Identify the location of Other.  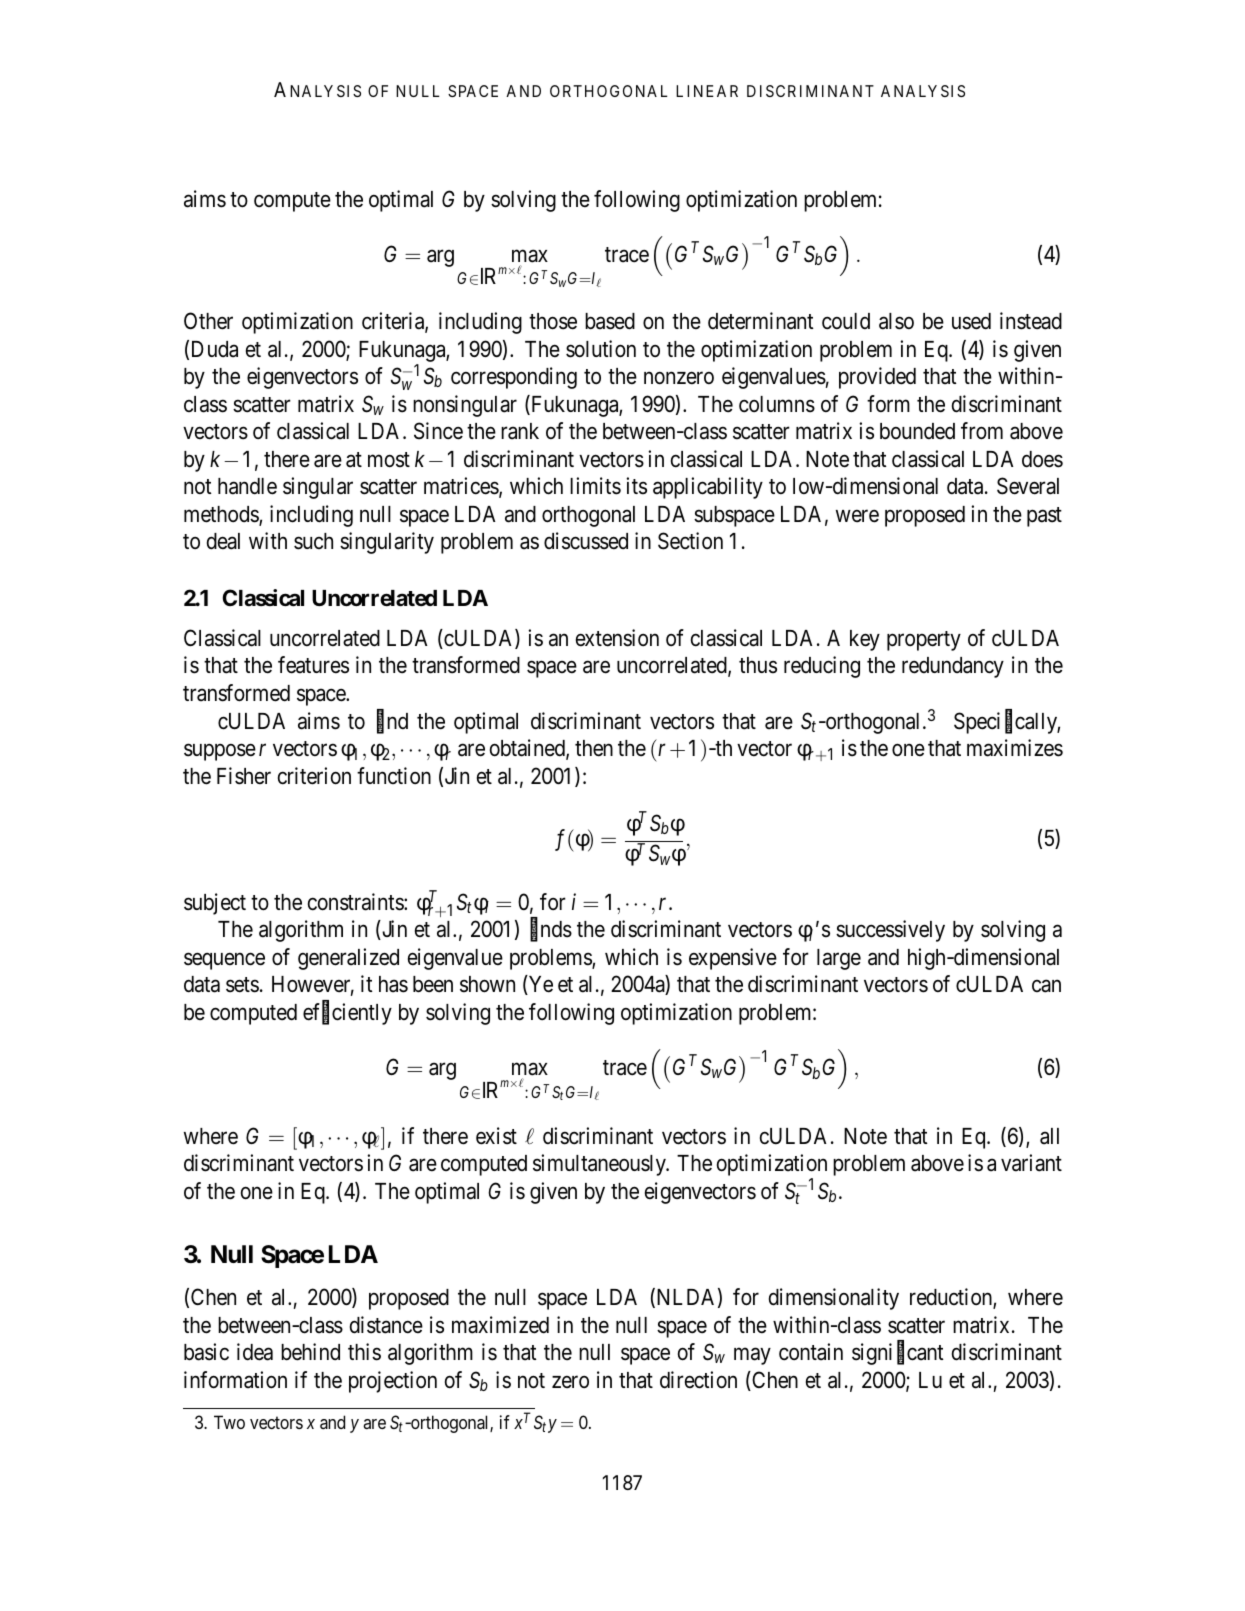
(208, 321).
